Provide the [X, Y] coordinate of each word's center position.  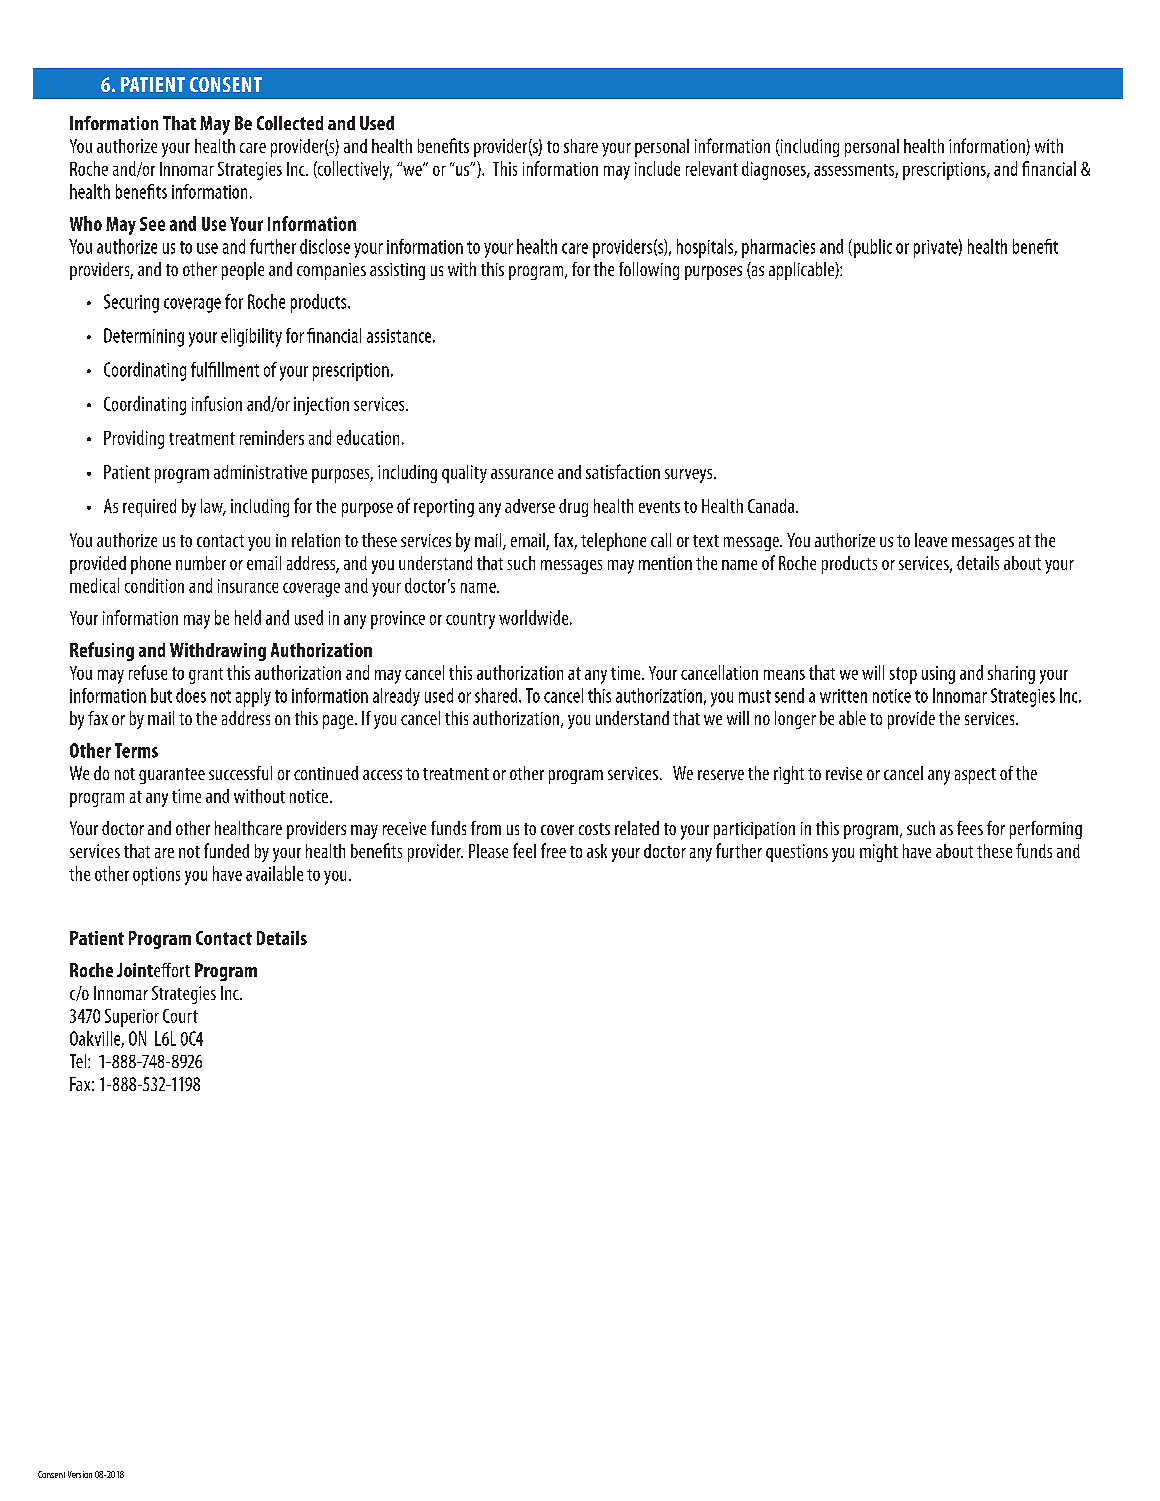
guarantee [172, 776]
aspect [975, 776]
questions [797, 853]
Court [180, 1016]
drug [573, 508]
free [553, 850]
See [152, 224]
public [871, 248]
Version [80, 1474]
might [879, 853]
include [657, 168]
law [213, 507]
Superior [132, 1018]
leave [931, 540]
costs [594, 829]
